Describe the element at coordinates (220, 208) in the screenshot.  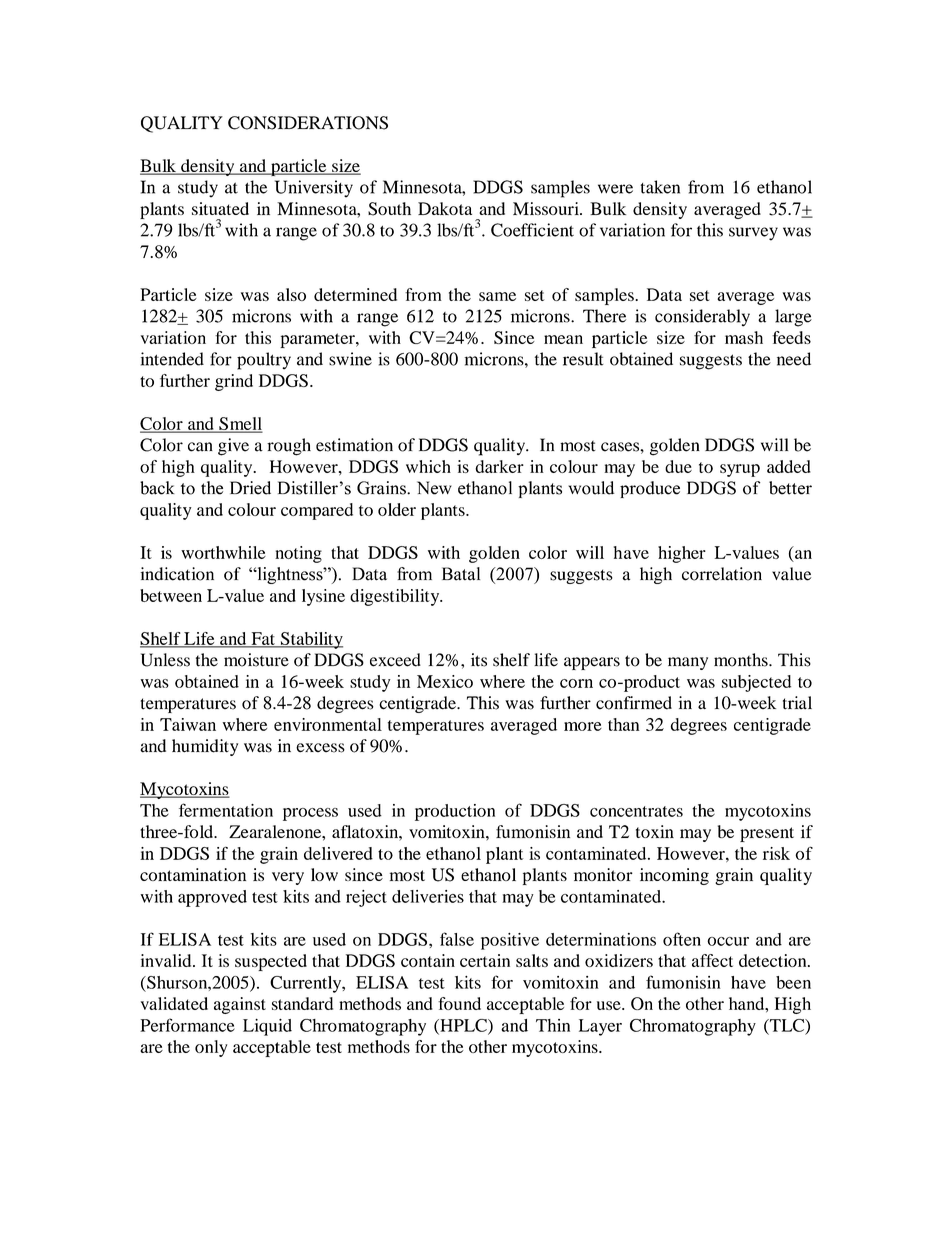
I see `situated` at that location.
